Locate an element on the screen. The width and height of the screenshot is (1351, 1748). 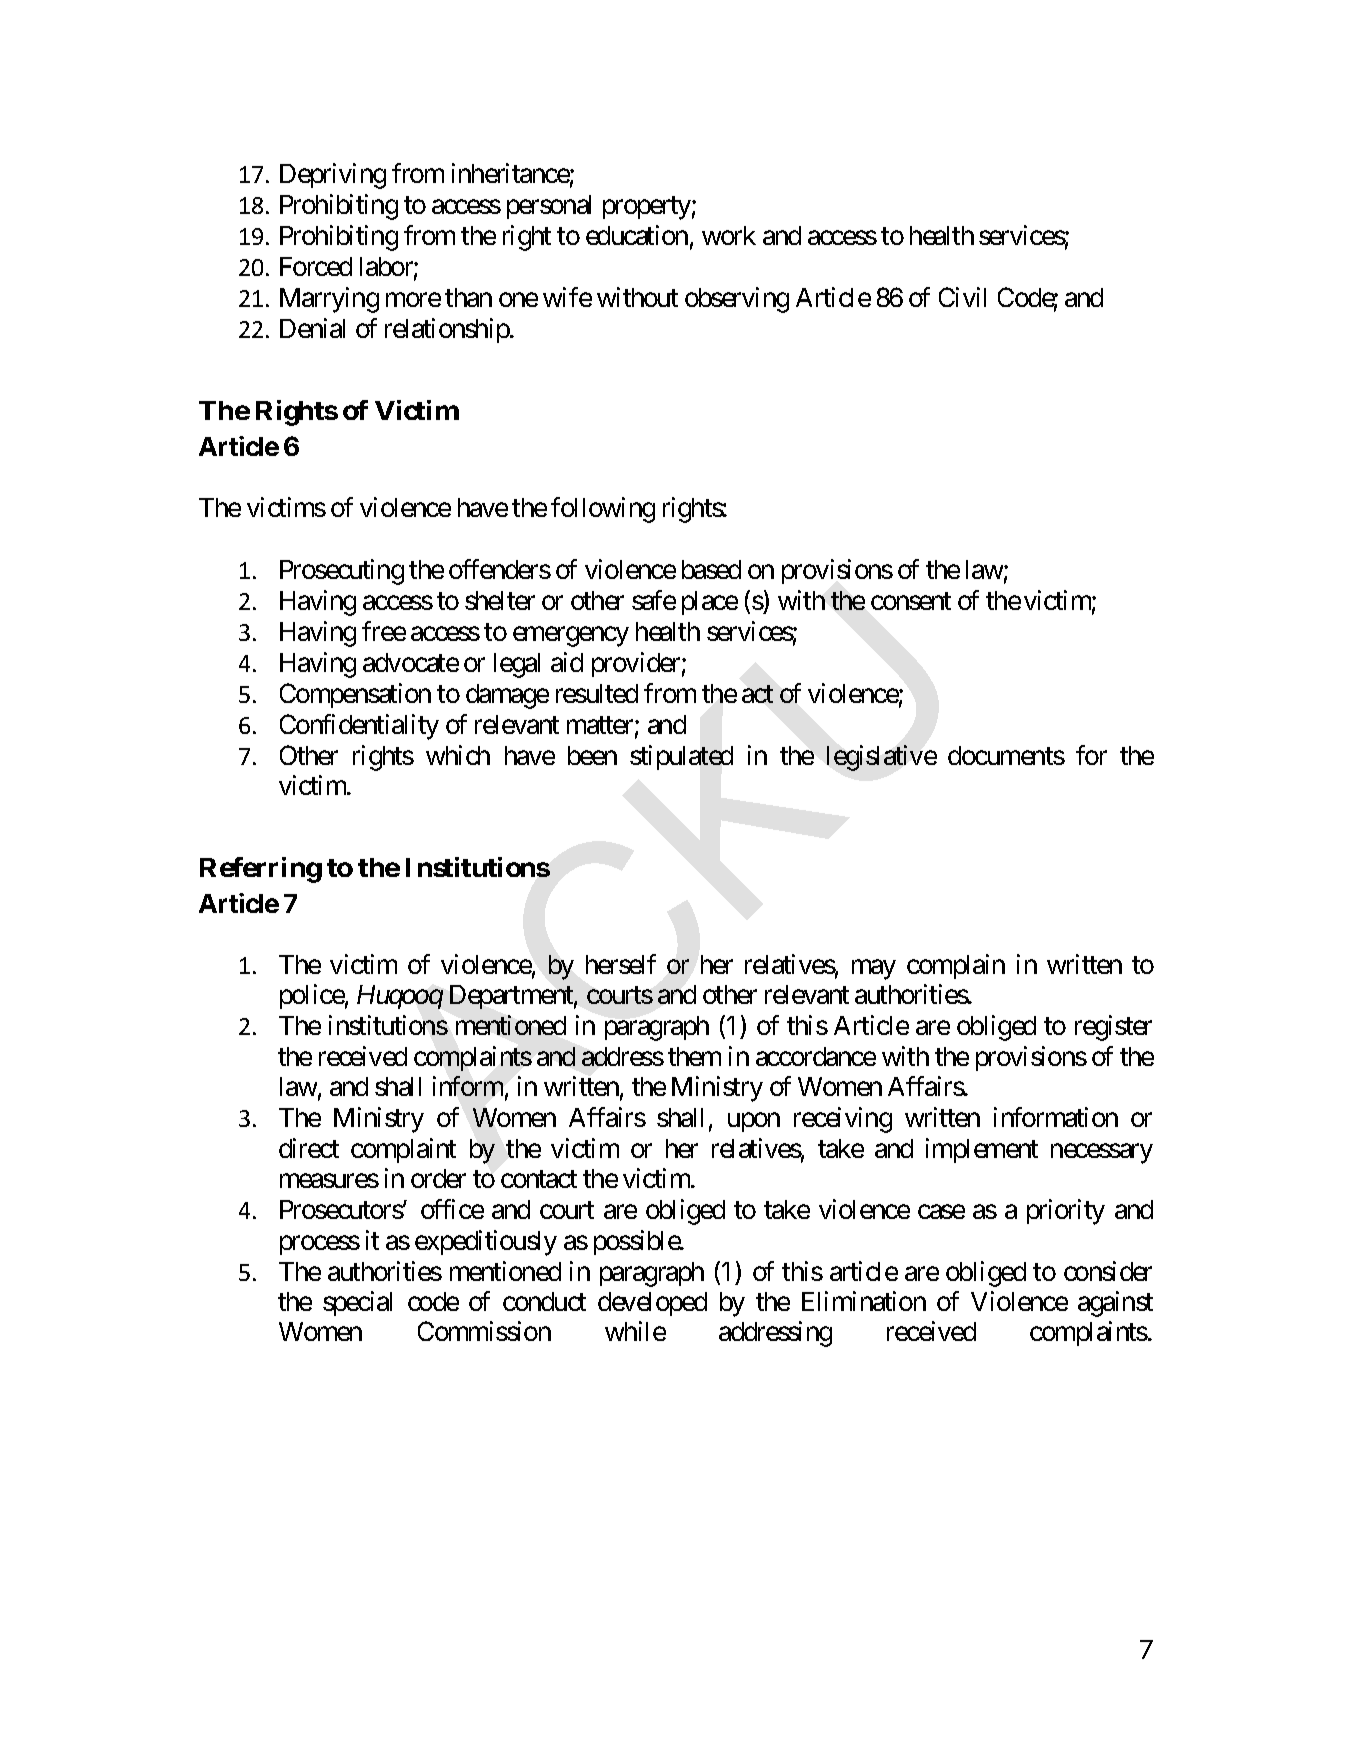
following is located at coordinates (603, 510).
